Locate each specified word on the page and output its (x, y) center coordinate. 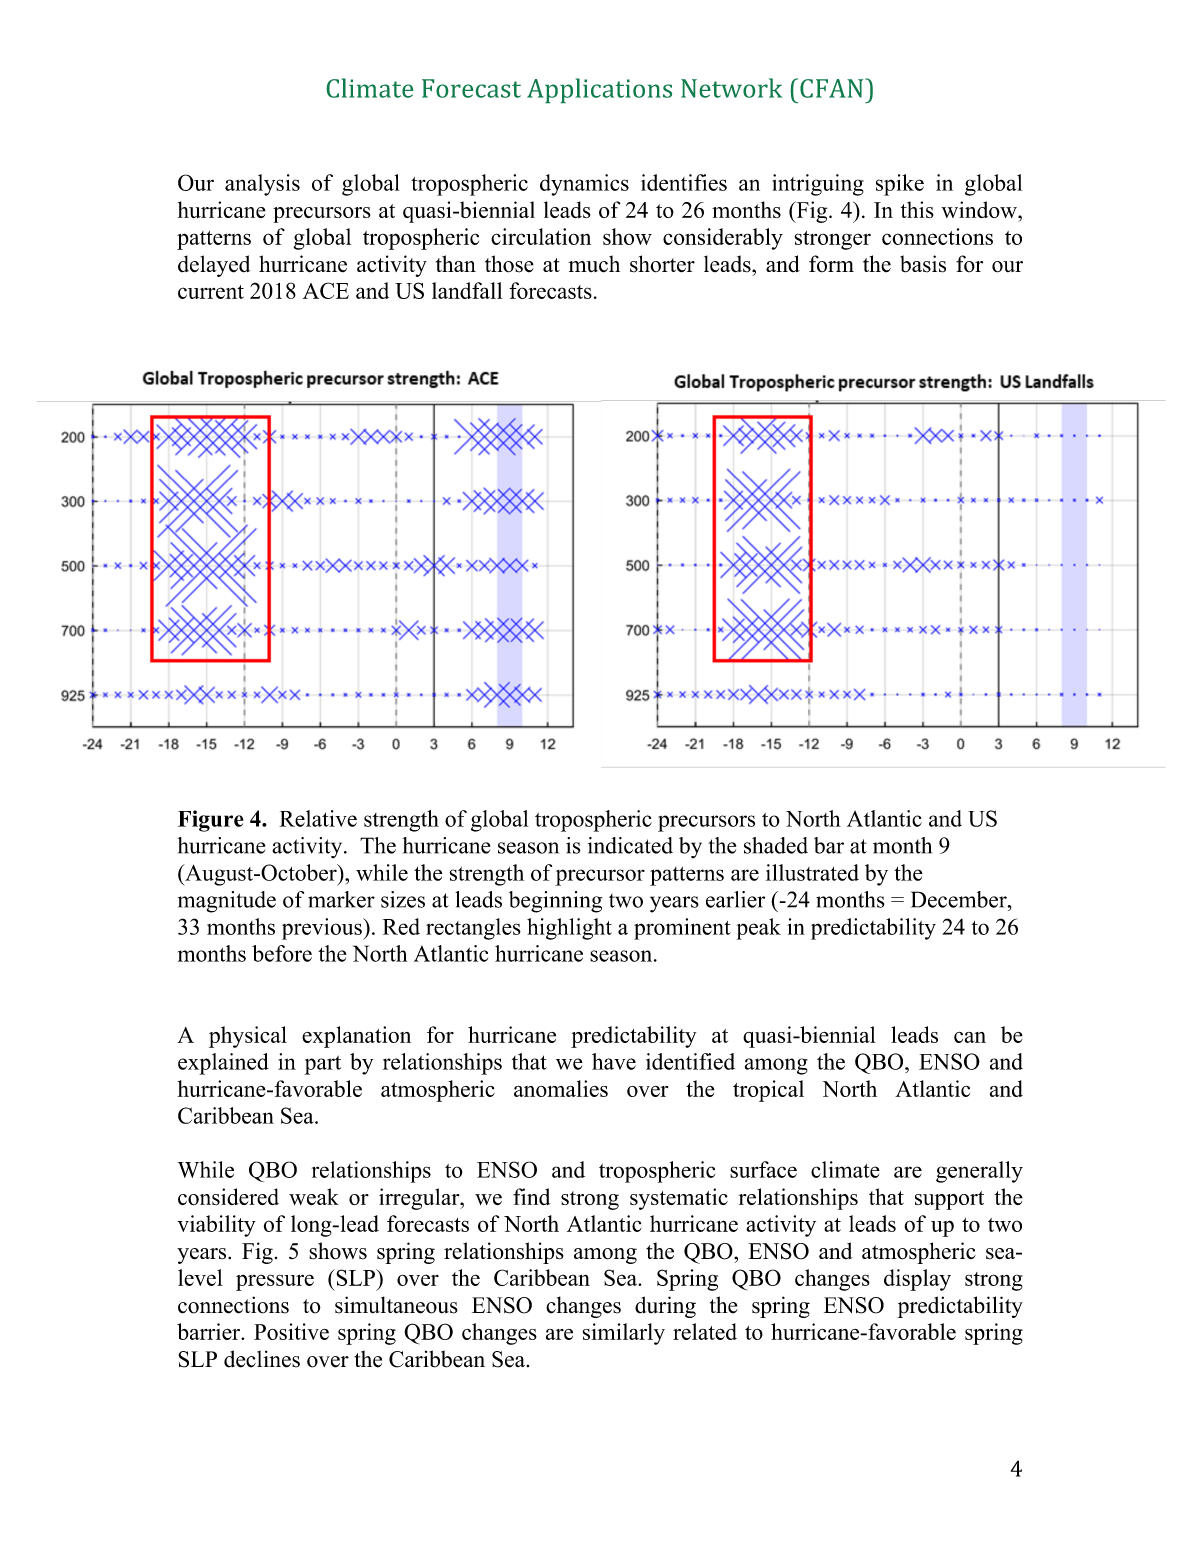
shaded (776, 845)
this (917, 209)
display (917, 1280)
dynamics (584, 185)
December (960, 899)
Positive (291, 1331)
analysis (262, 185)
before (282, 953)
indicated (630, 845)
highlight (569, 929)
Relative (318, 818)
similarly (624, 1334)
